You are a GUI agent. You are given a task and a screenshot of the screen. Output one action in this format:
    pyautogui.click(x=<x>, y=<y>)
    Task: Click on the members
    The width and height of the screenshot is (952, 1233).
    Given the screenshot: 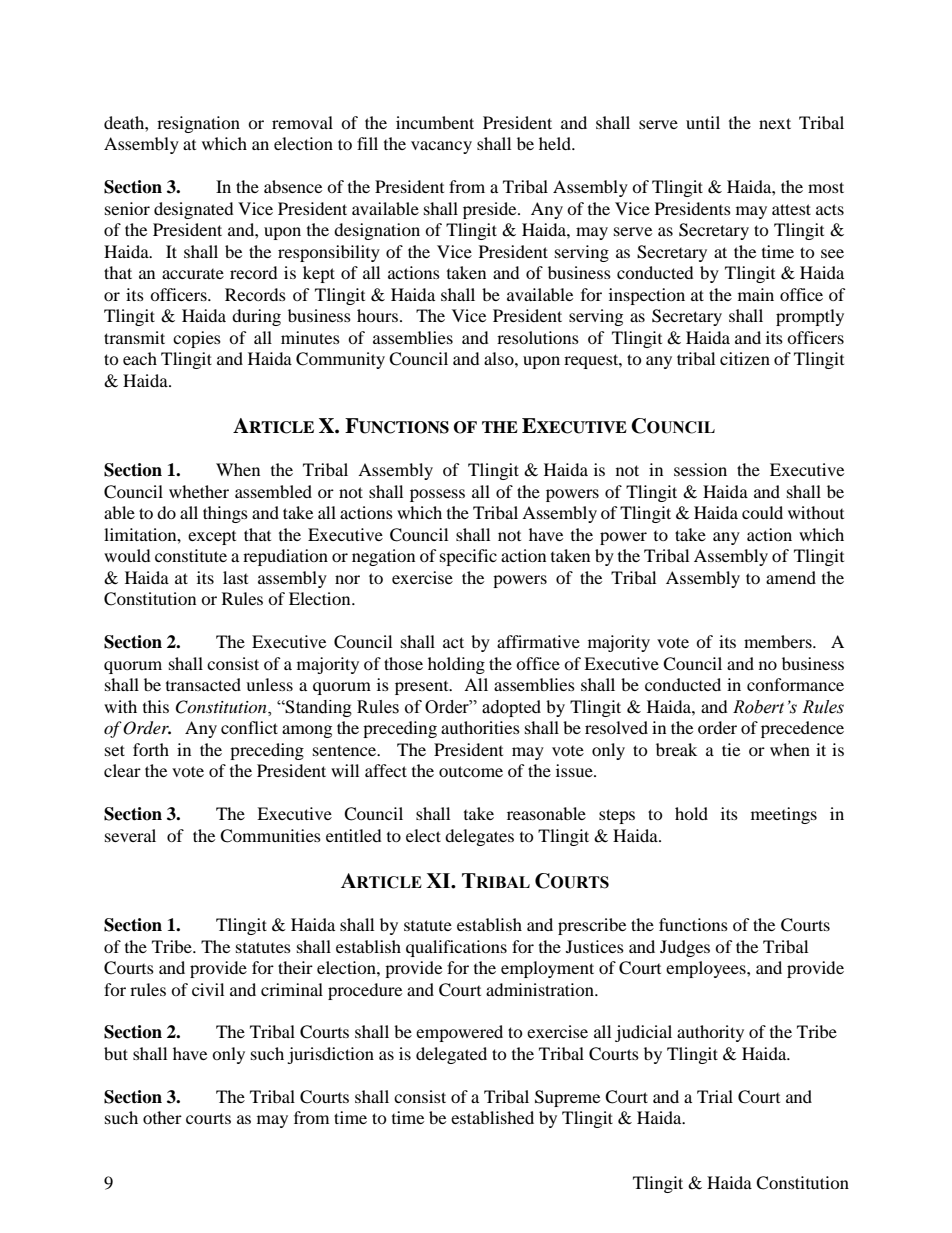 What is the action you would take?
    pyautogui.click(x=779, y=641)
